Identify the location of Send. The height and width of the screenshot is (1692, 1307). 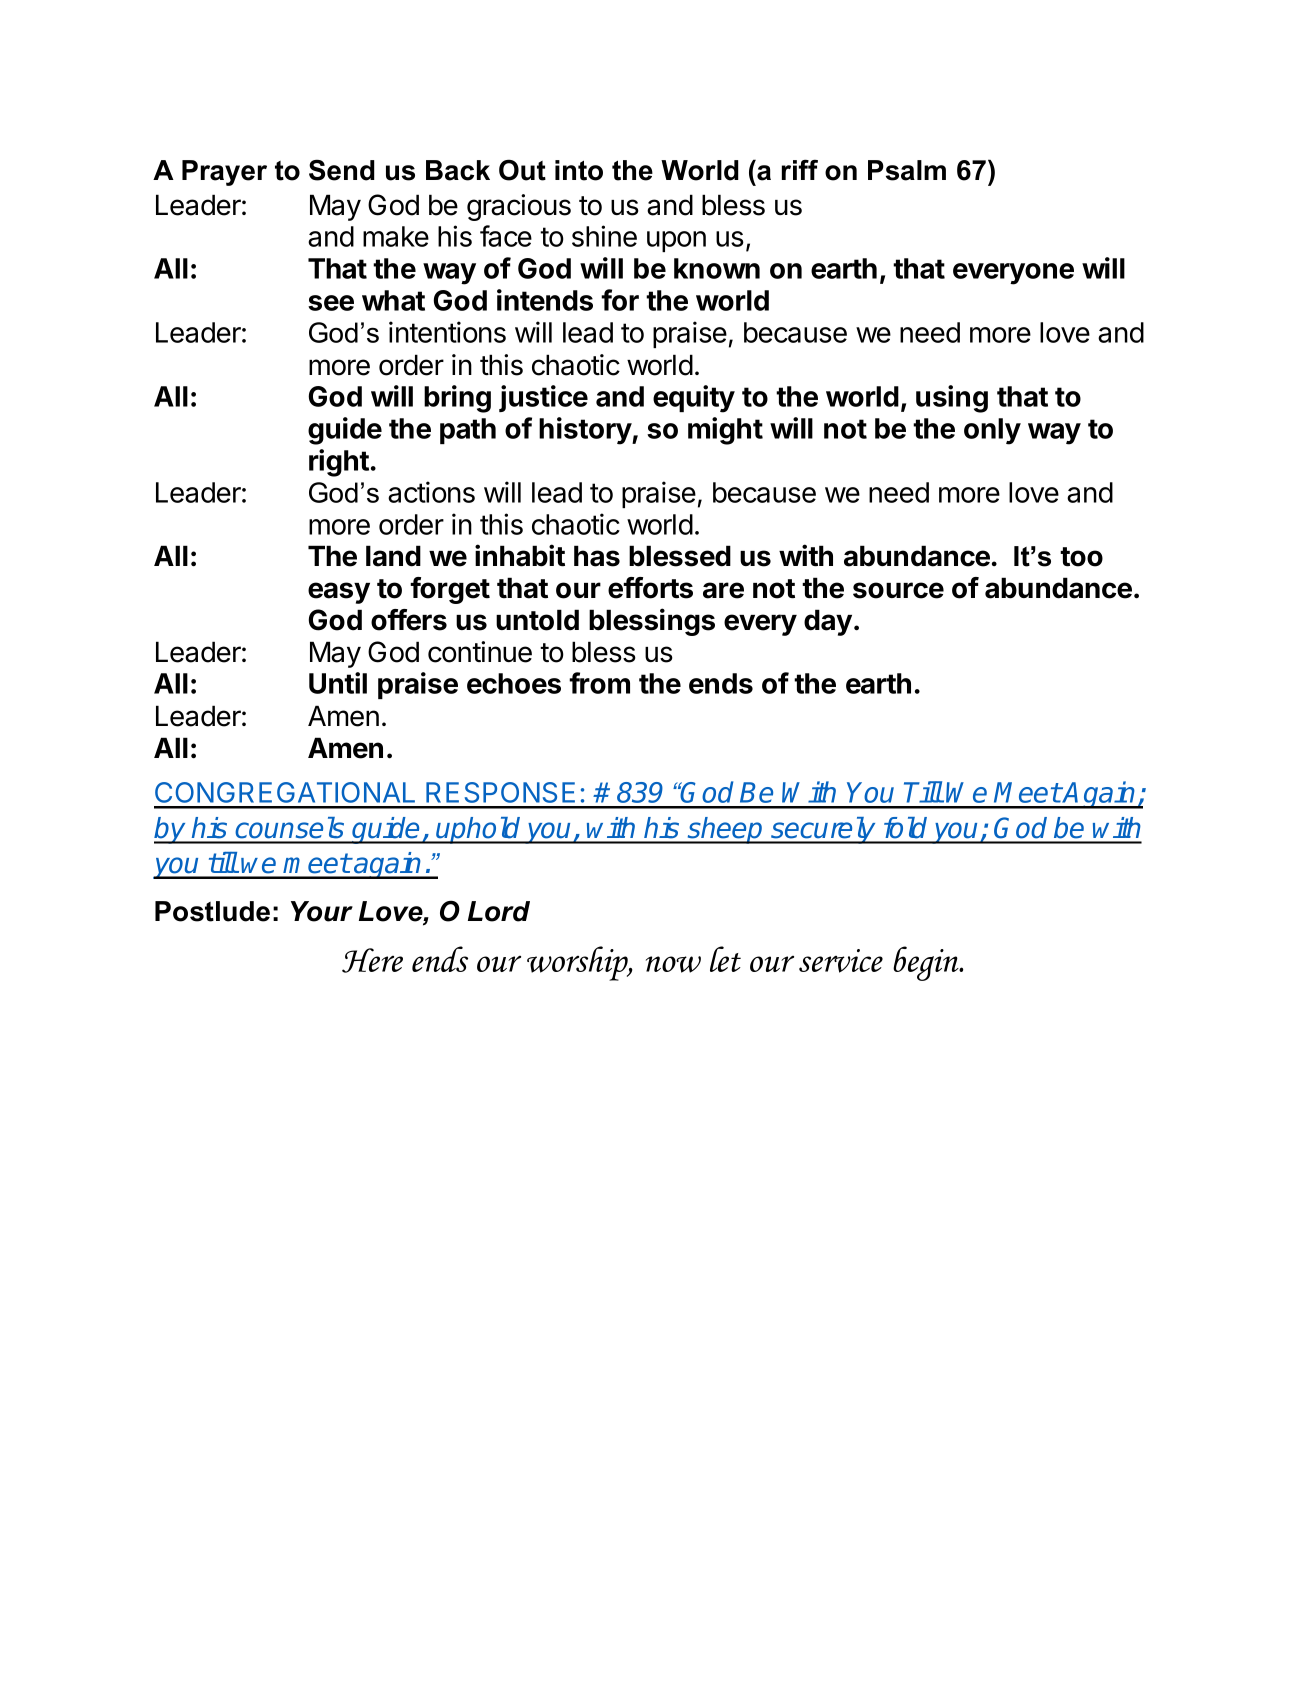
(342, 170).
